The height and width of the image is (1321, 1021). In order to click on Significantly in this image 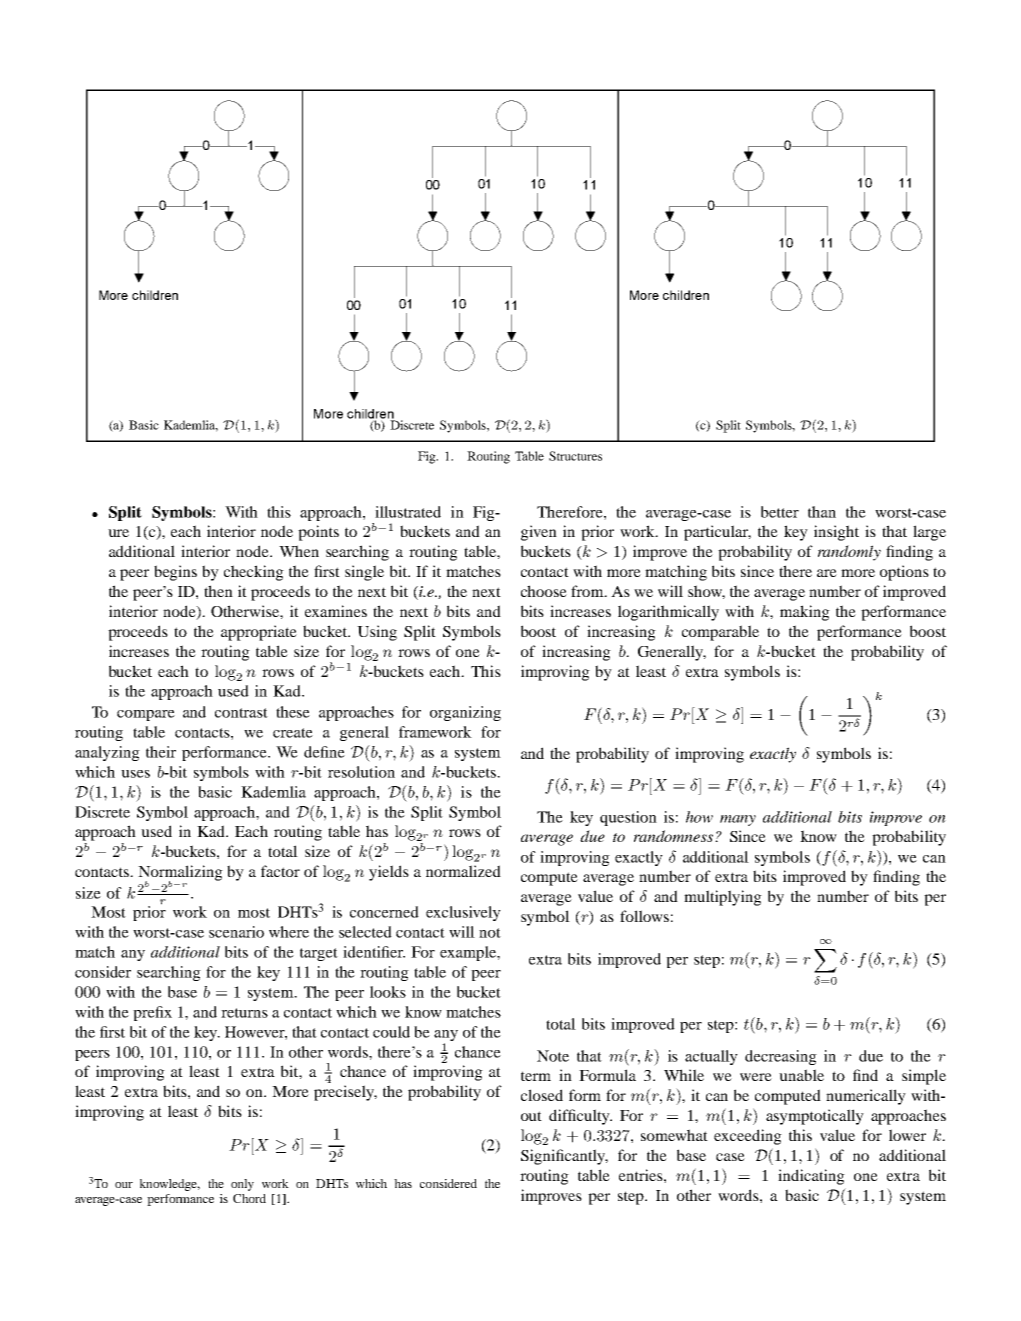, I will do `click(564, 1157)`.
